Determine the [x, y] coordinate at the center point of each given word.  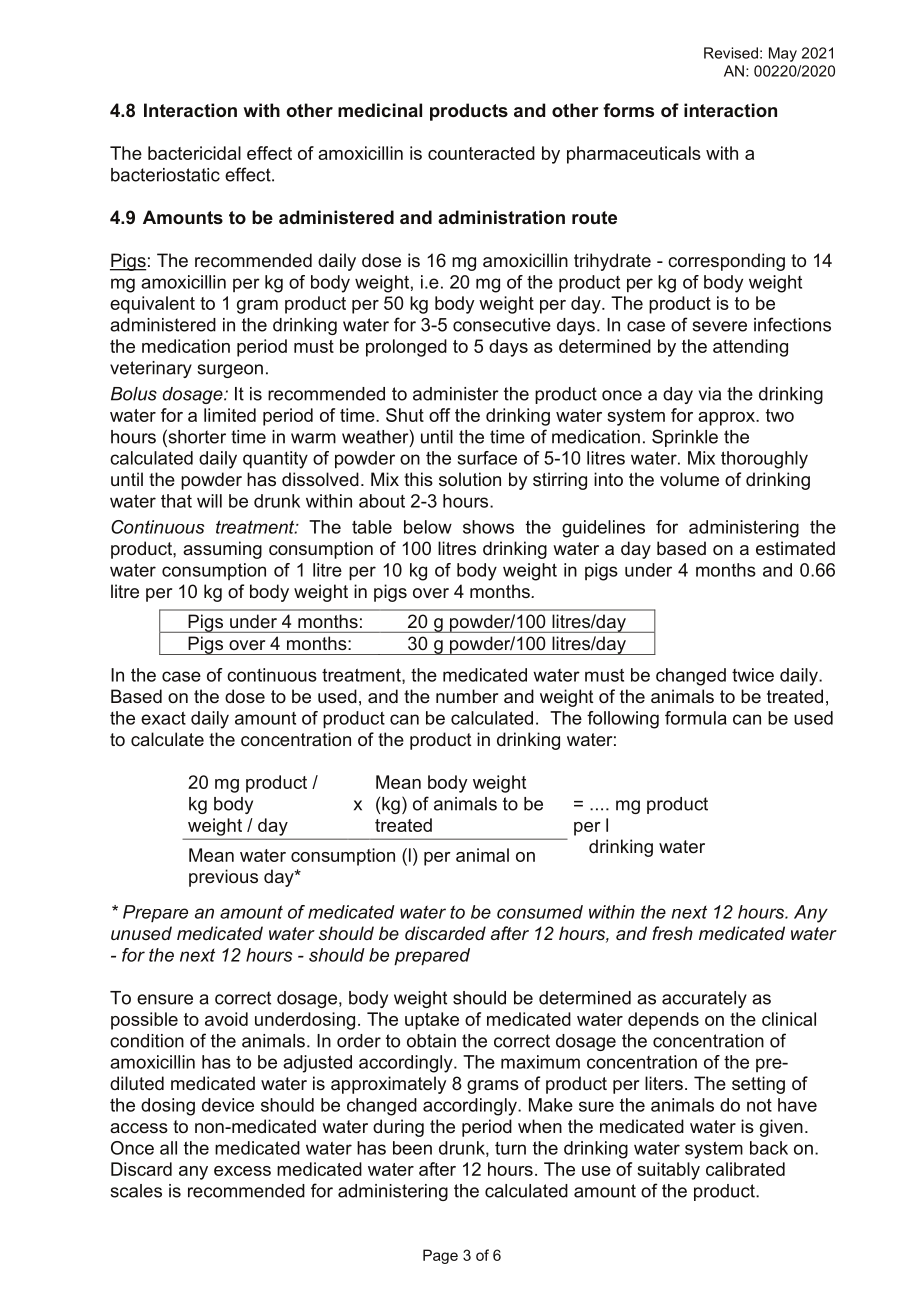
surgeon [230, 371]
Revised [731, 53]
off [439, 415]
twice [753, 675]
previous [223, 878]
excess [242, 1171]
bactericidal [194, 153]
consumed [540, 912]
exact [163, 718]
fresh [672, 933]
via [710, 394]
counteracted [481, 153]
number [467, 696]
